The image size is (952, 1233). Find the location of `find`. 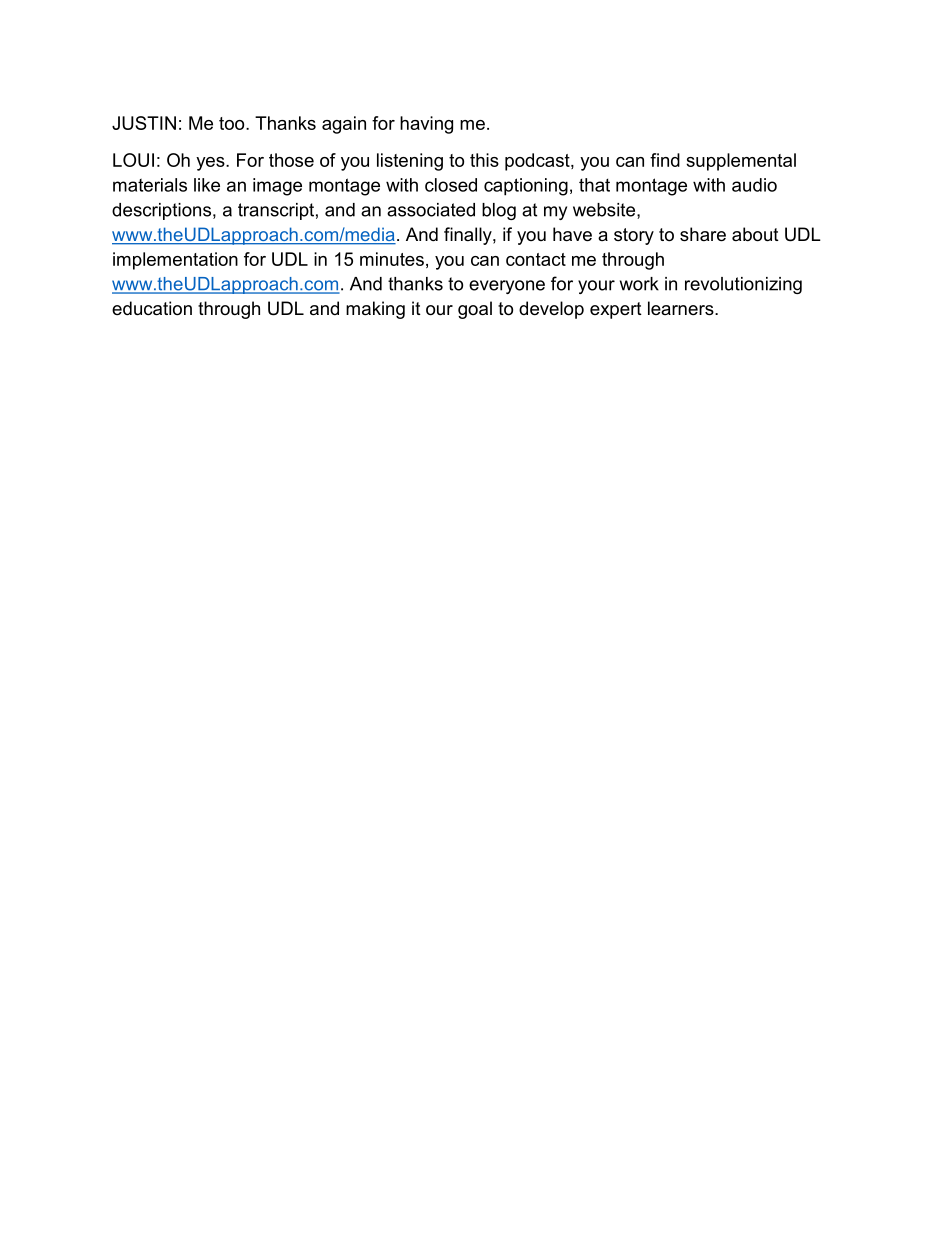

find is located at coordinates (665, 160).
